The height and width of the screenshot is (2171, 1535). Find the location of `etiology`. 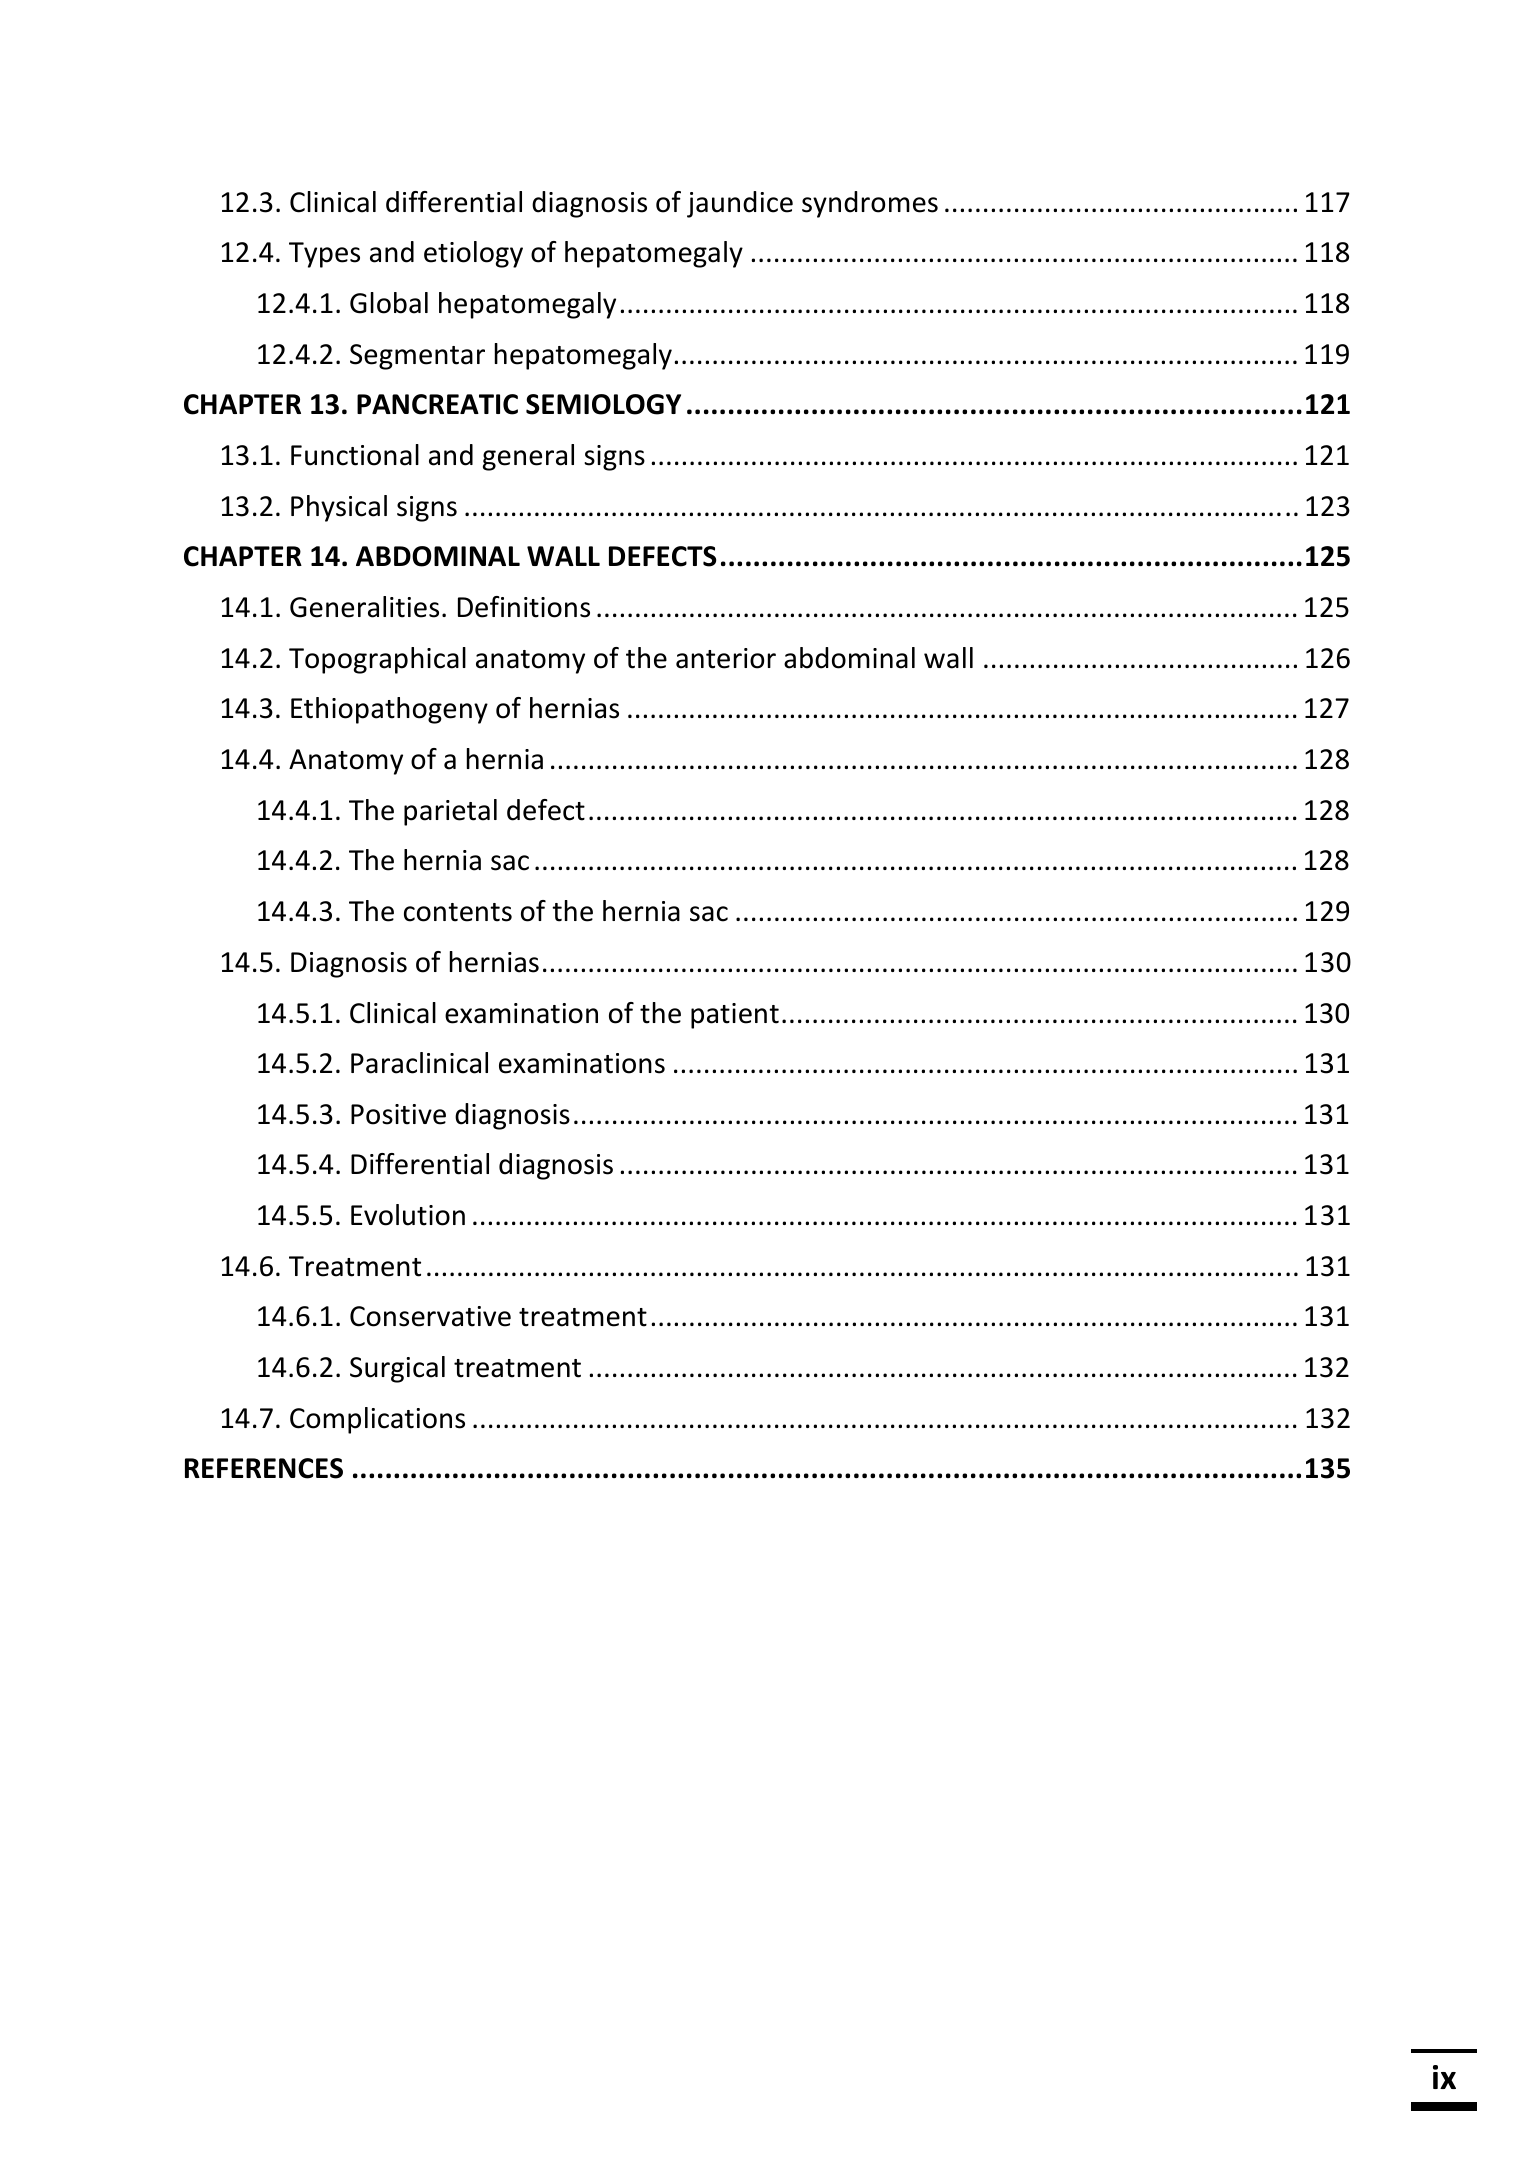

etiology is located at coordinates (473, 254).
